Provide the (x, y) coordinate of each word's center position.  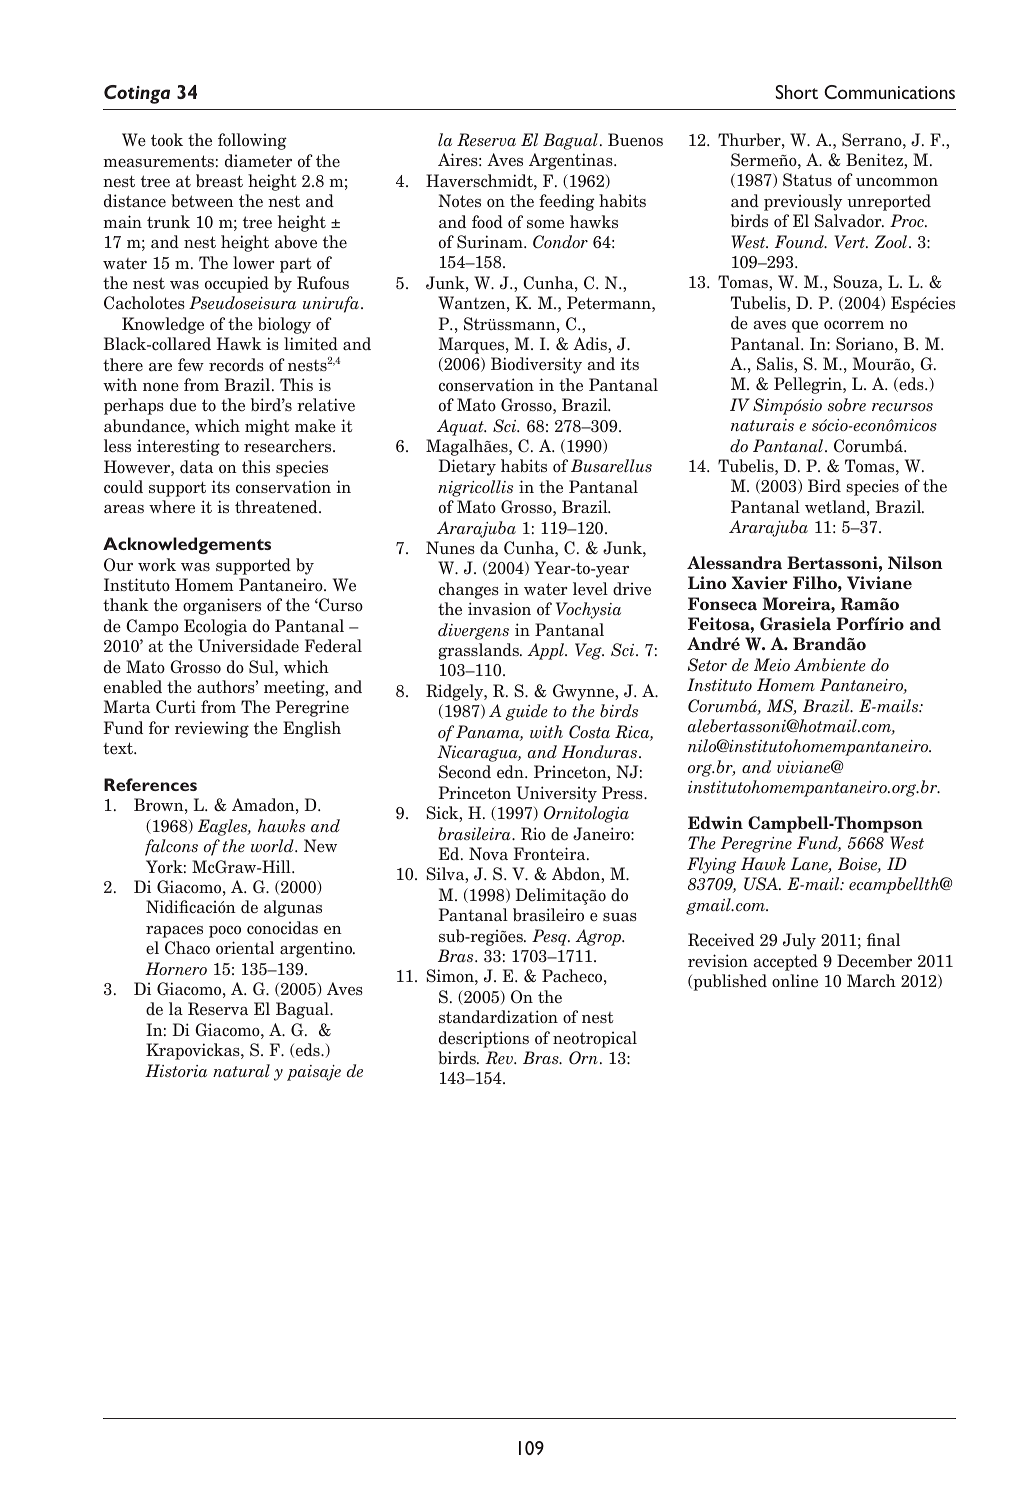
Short (797, 92)
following (252, 141)
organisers (222, 606)
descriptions (484, 1039)
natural (241, 1070)
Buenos (635, 140)
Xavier (760, 582)
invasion (499, 609)
